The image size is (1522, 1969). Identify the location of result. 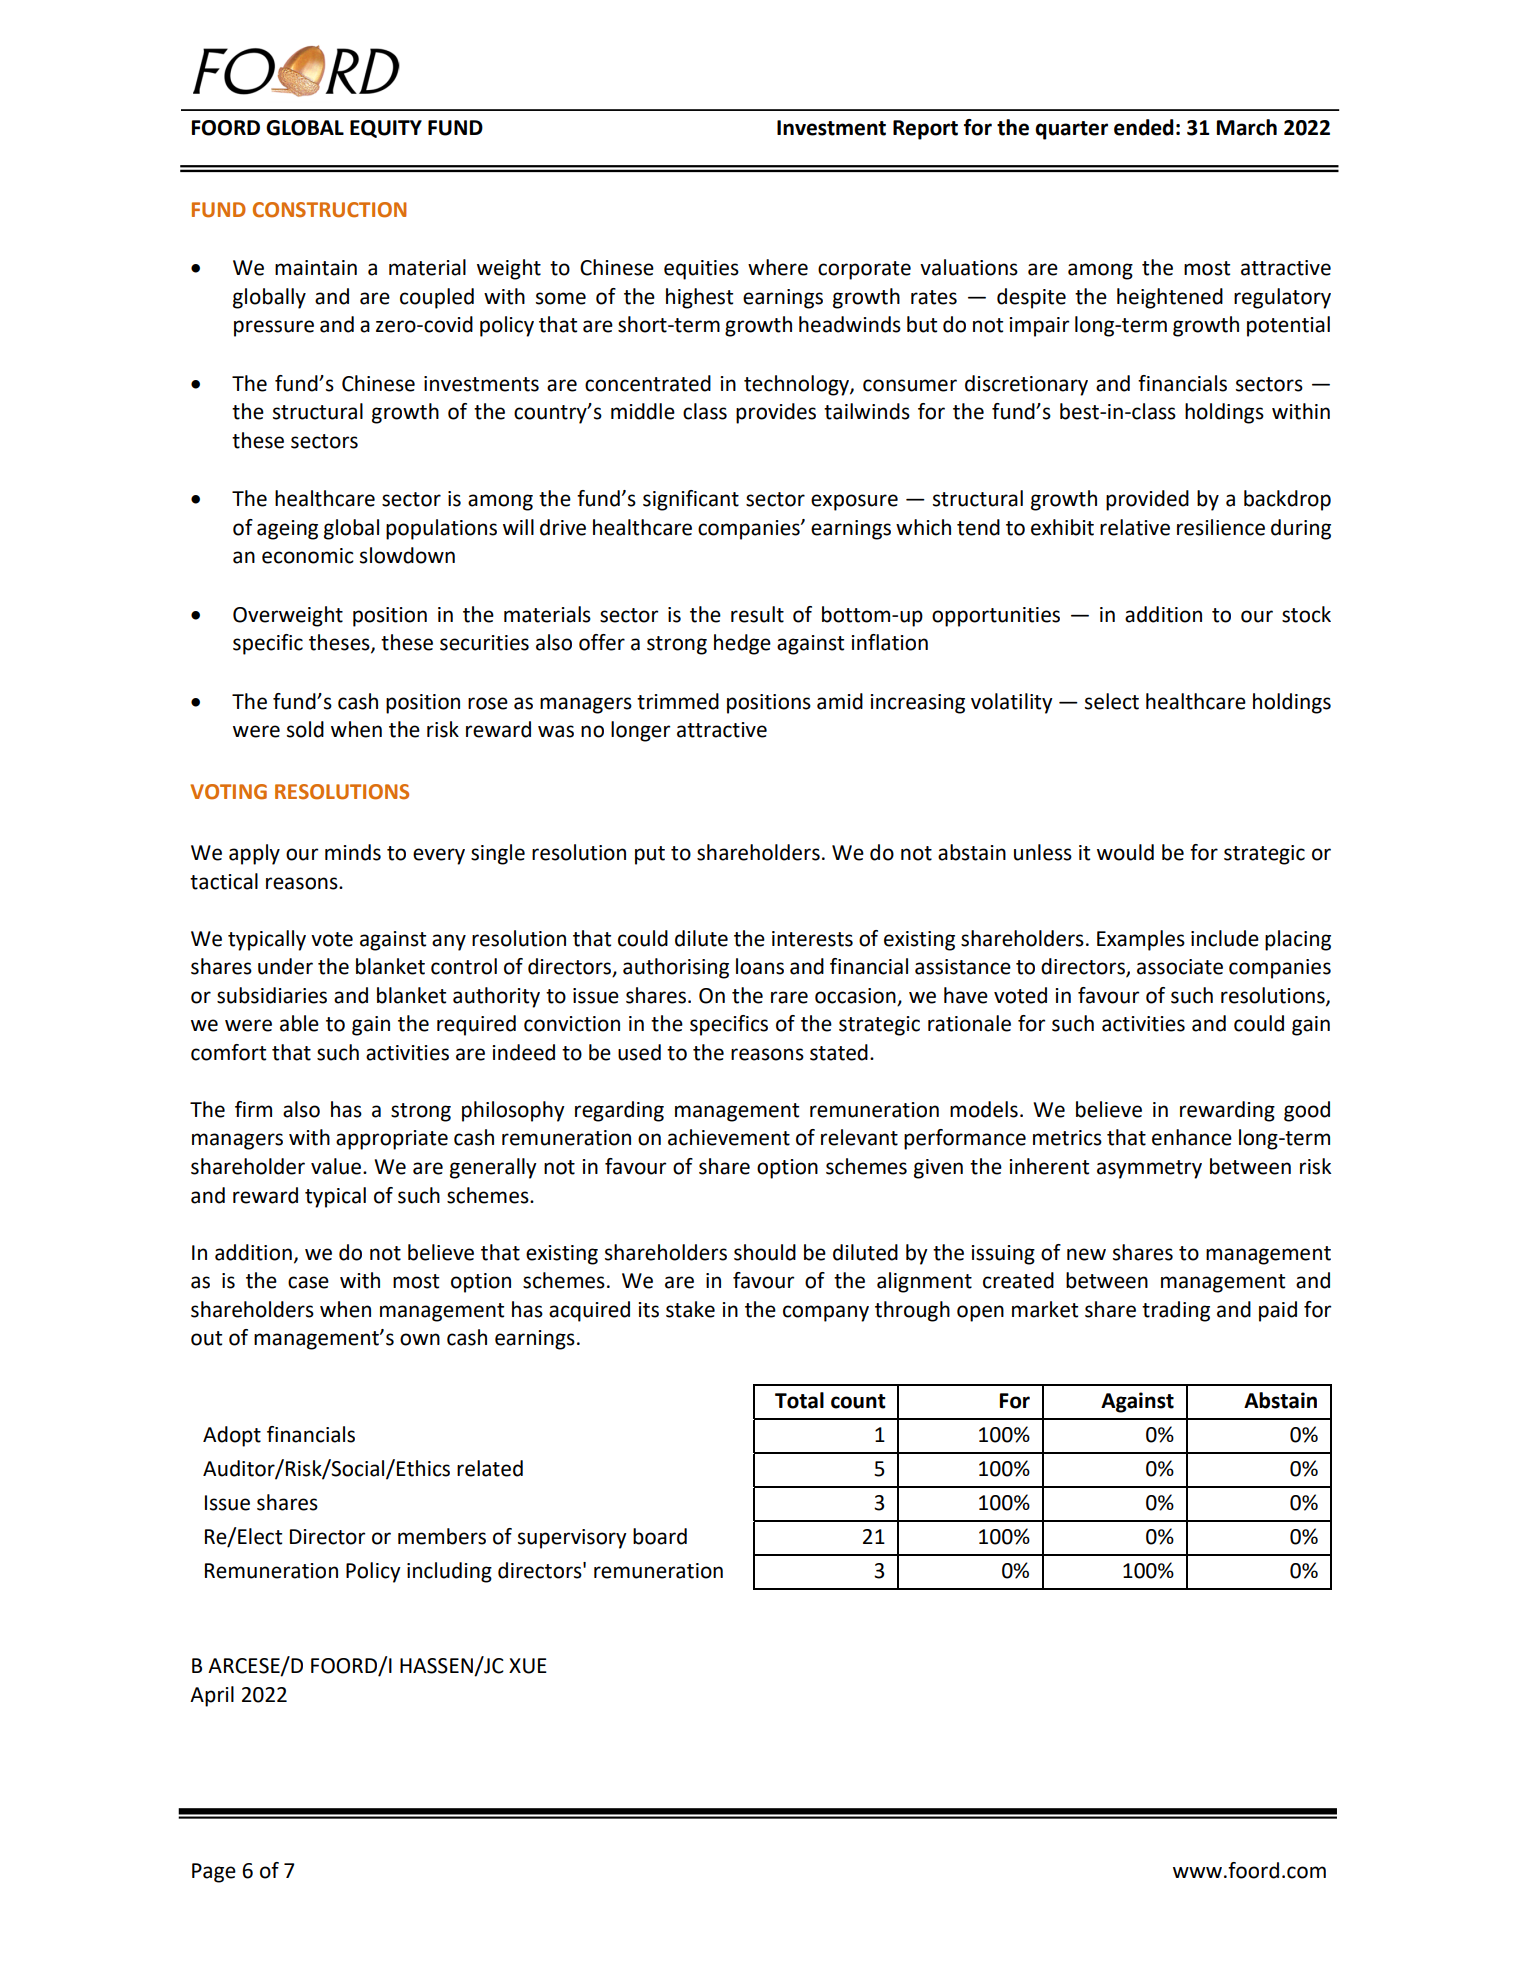
(757, 614).
